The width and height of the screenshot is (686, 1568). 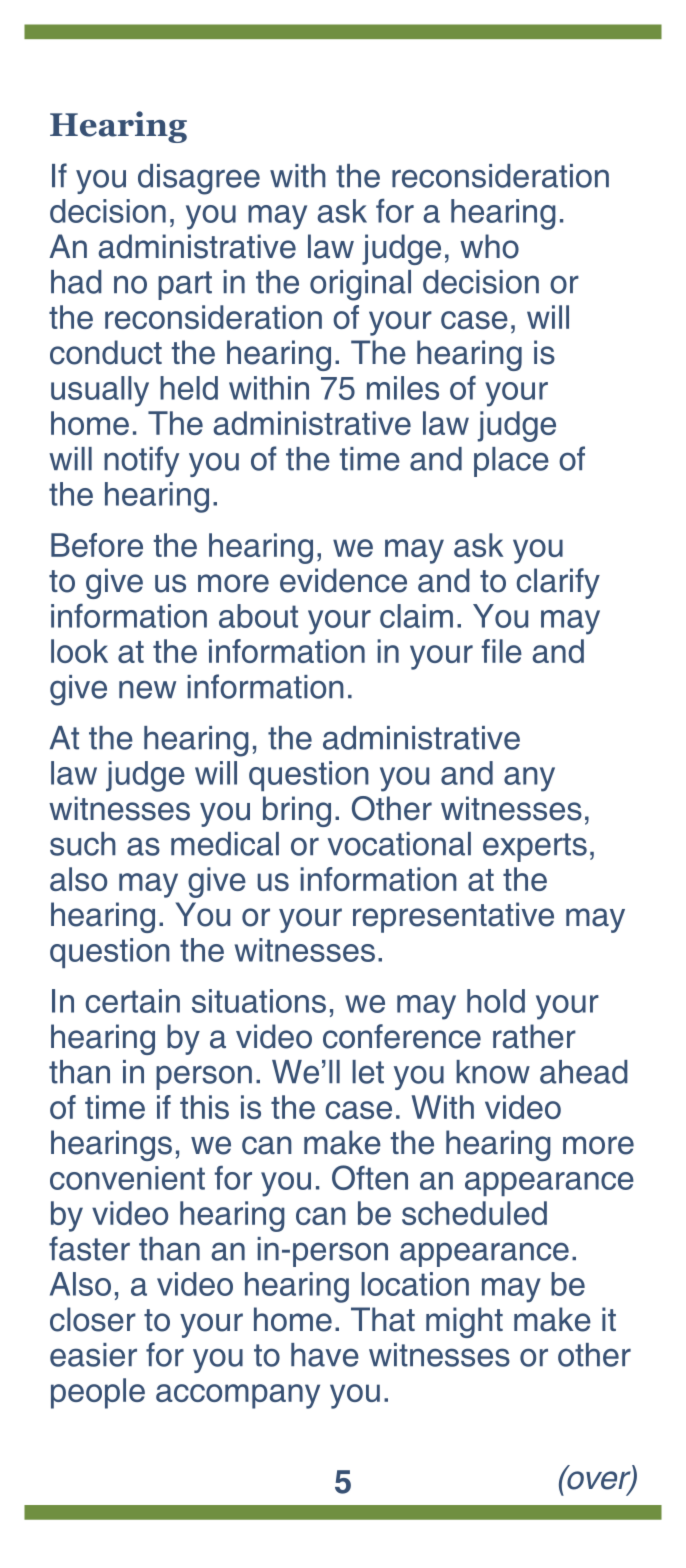 I want to click on Before, so click(x=97, y=545).
